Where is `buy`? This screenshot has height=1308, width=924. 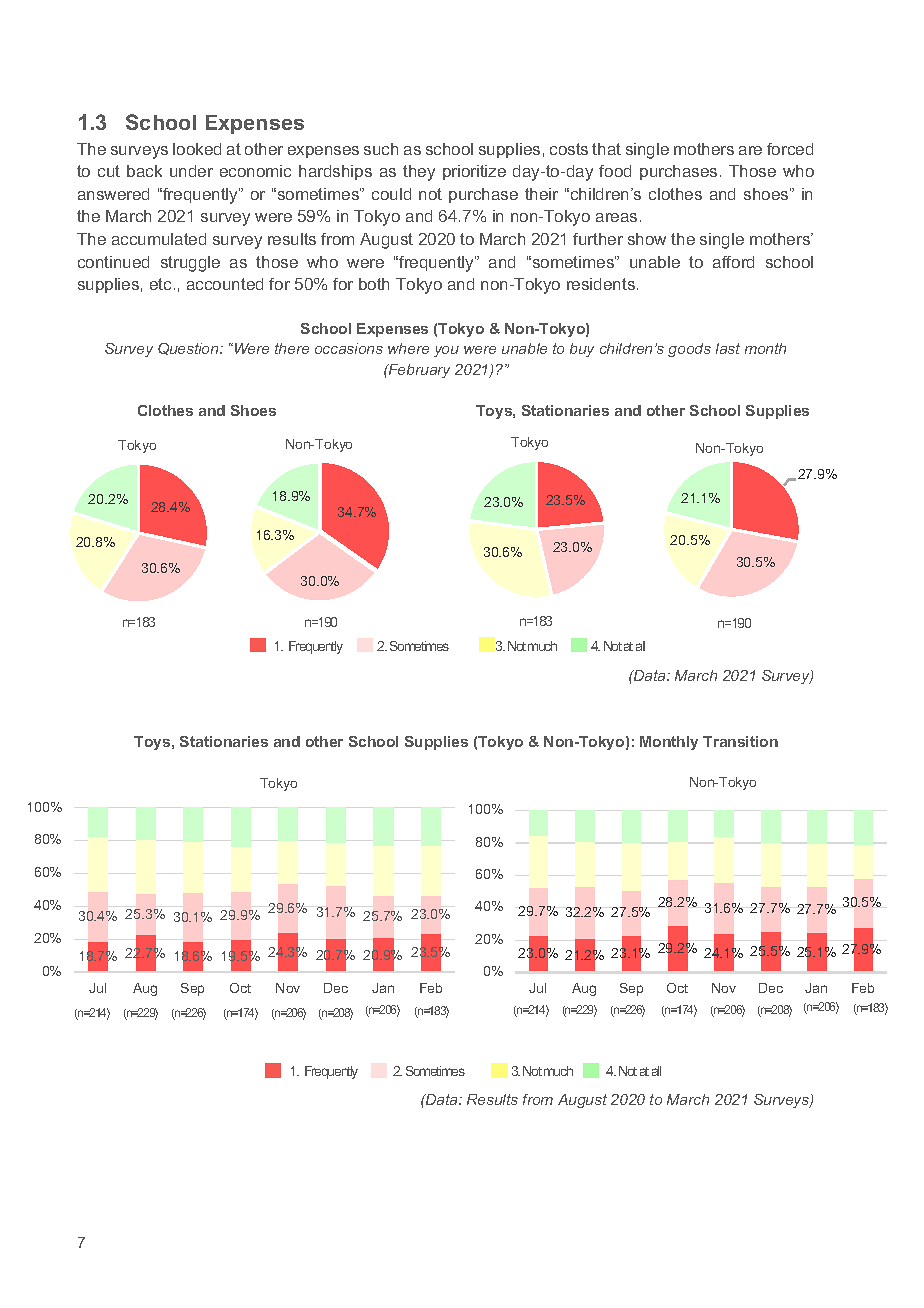 buy is located at coordinates (582, 350).
